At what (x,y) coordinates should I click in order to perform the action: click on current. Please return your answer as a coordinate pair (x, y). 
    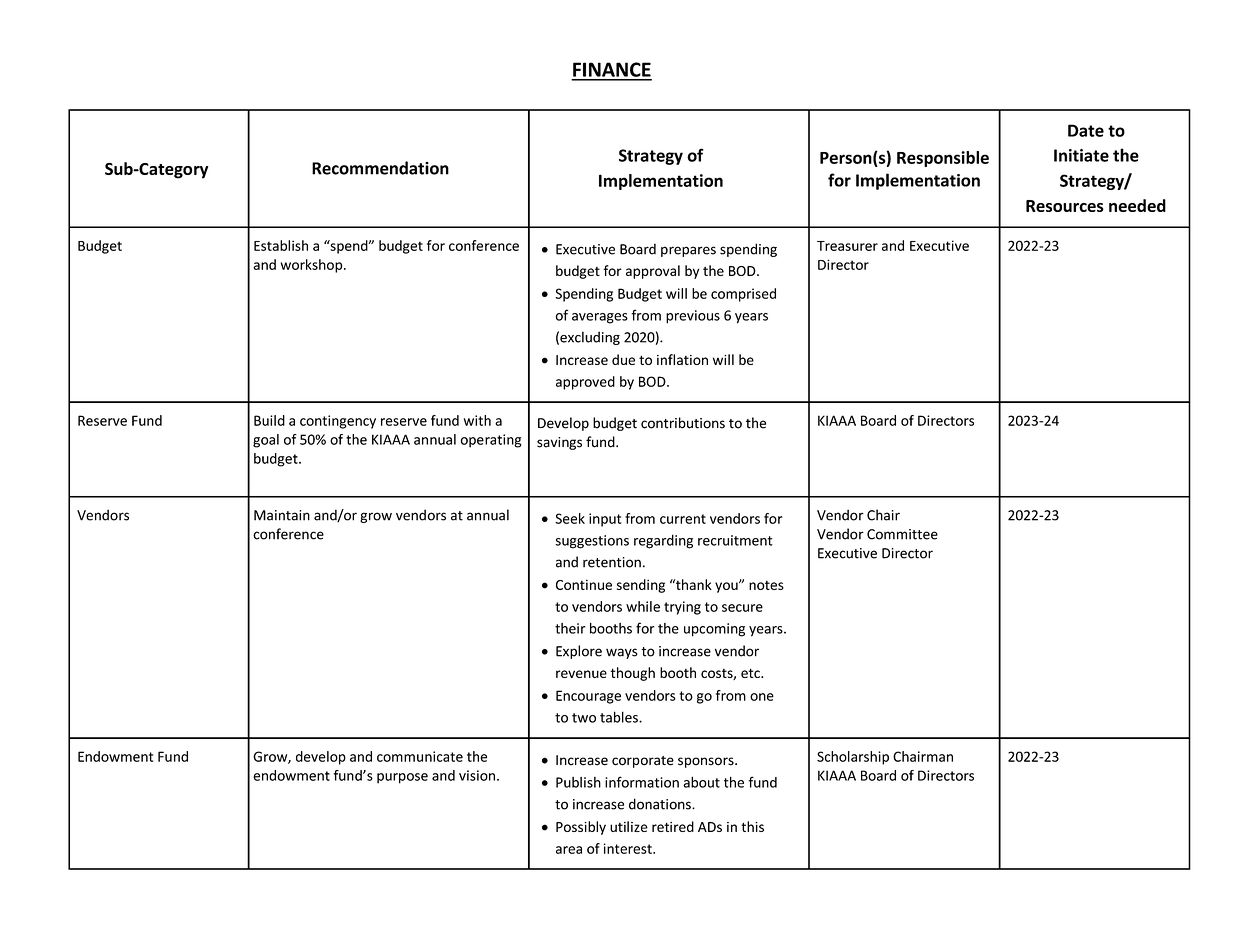
    Looking at the image, I should click on (683, 519).
